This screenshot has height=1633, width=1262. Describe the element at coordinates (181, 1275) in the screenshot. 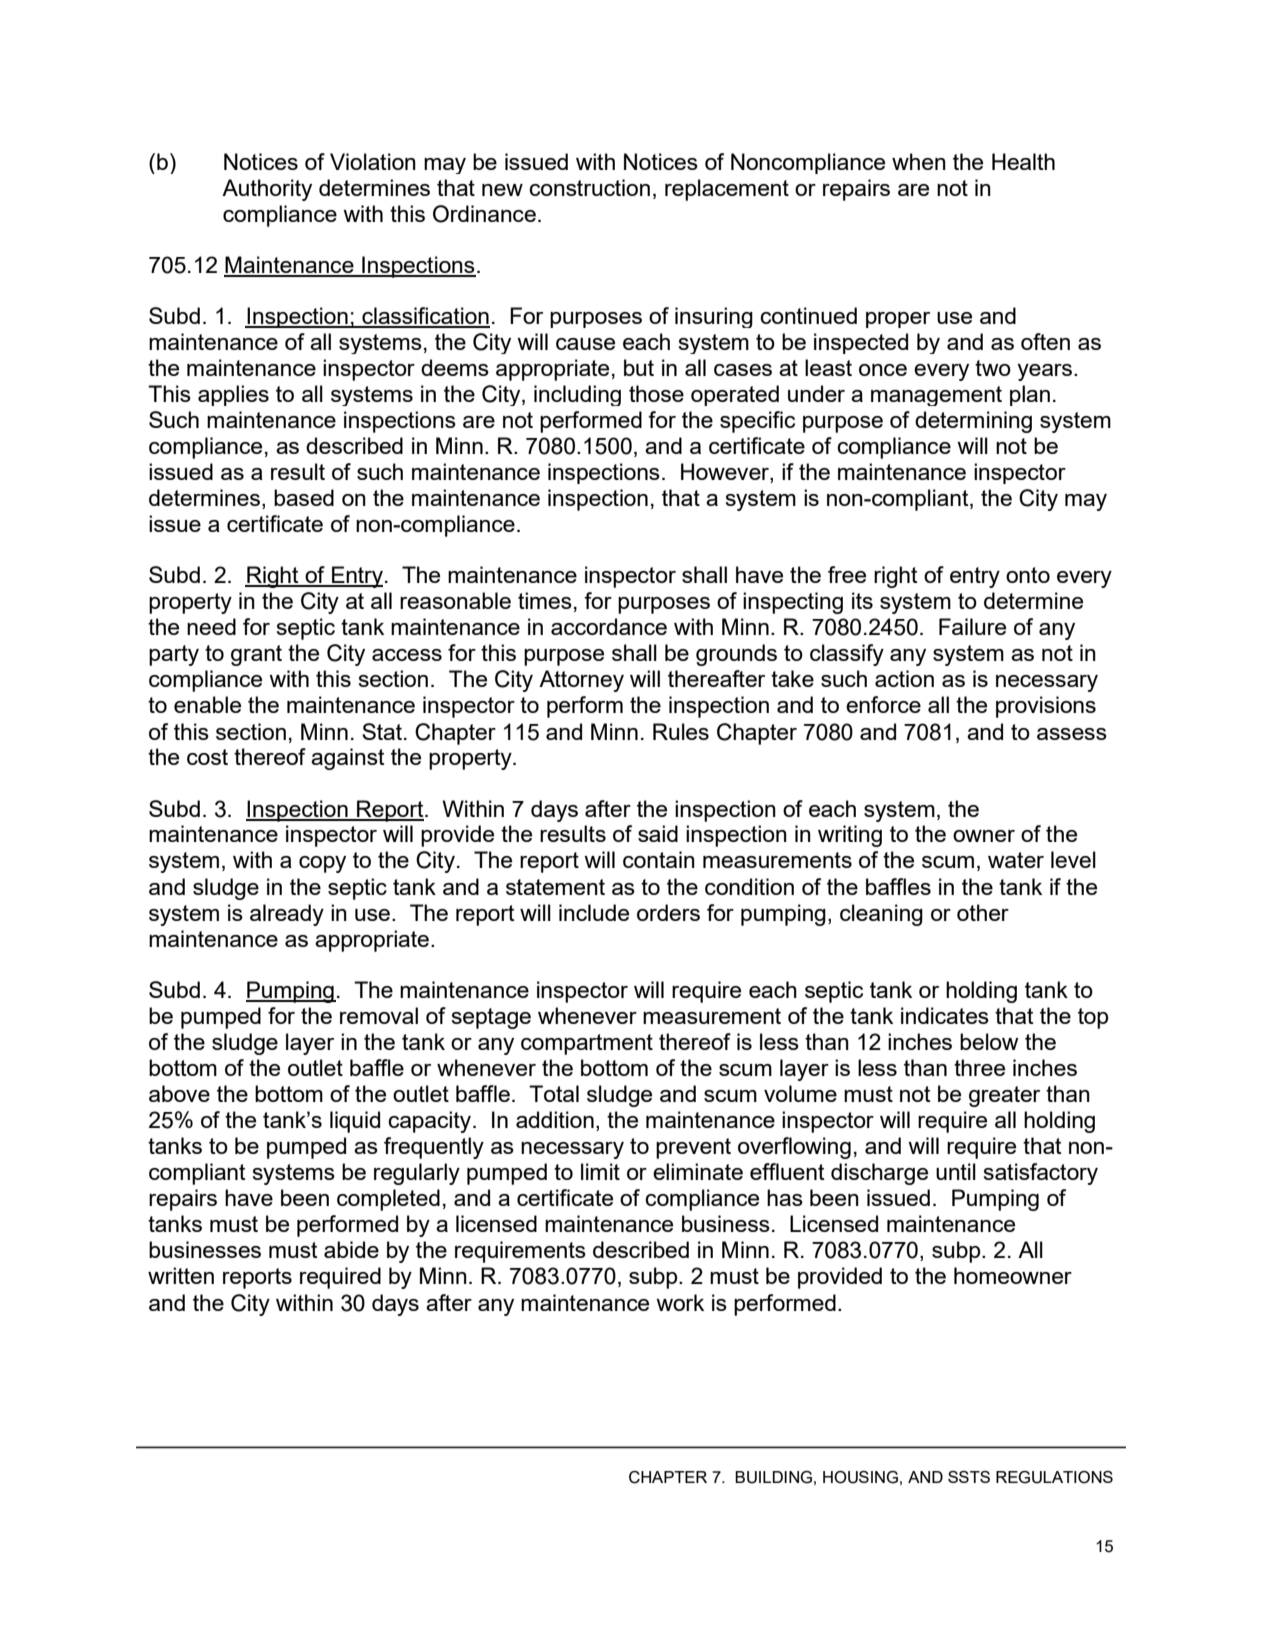

I see `written` at that location.
